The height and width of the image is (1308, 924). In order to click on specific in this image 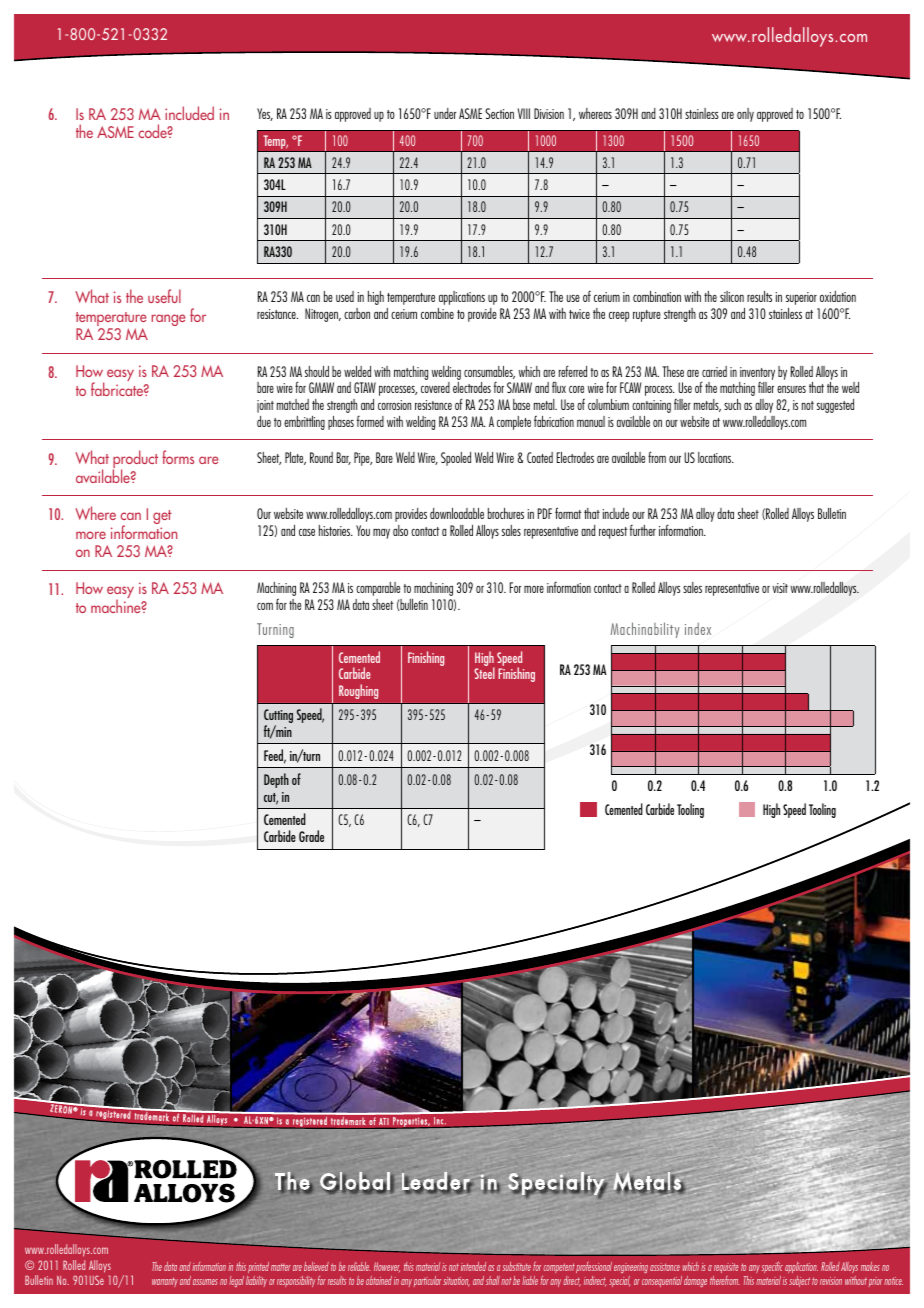, I will do `click(772, 1267)`.
